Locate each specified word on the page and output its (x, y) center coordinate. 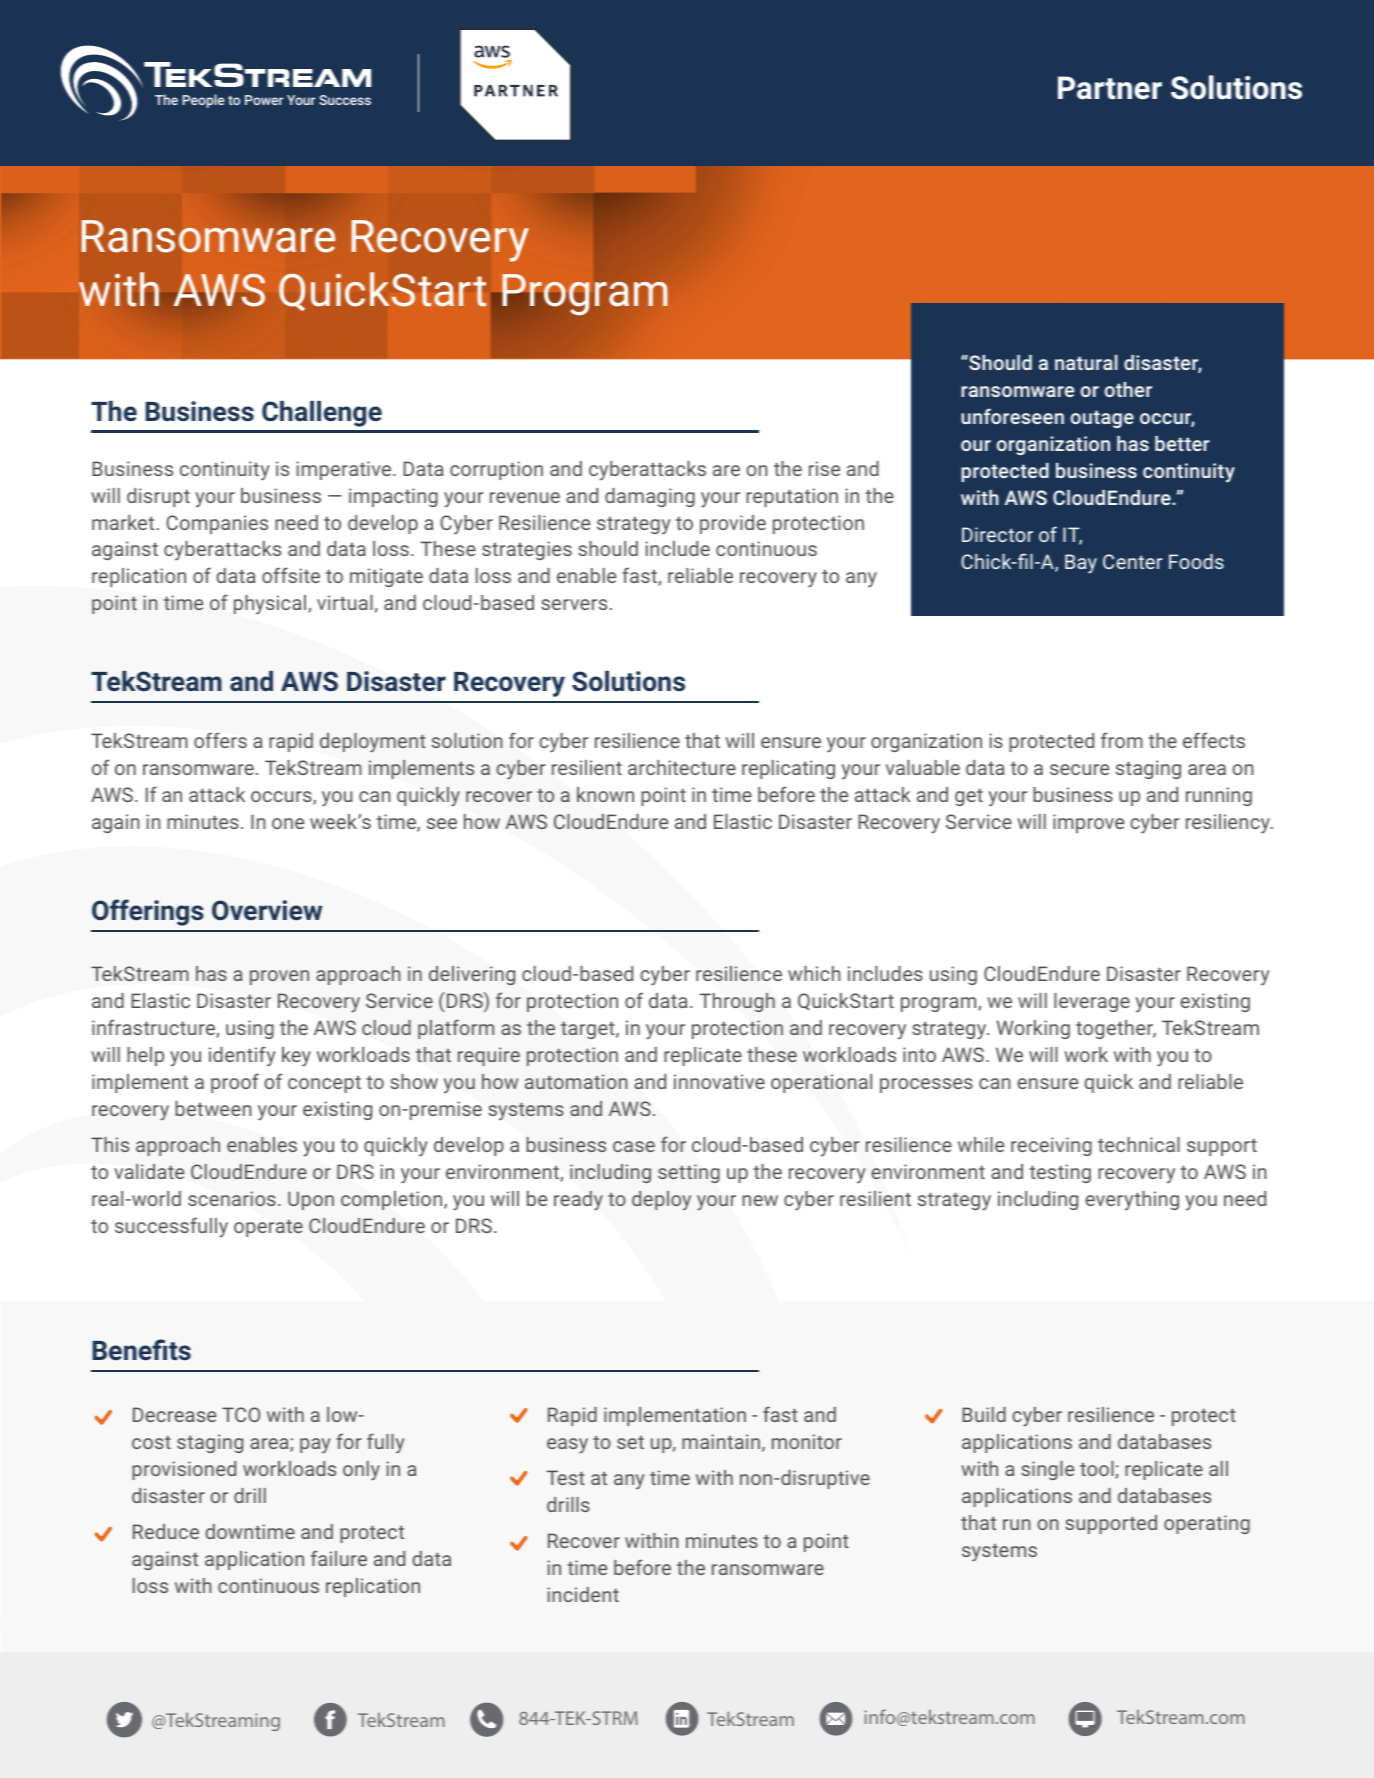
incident (583, 1594)
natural (1086, 362)
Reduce (166, 1531)
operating (1207, 1524)
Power (264, 100)
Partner (1110, 88)
